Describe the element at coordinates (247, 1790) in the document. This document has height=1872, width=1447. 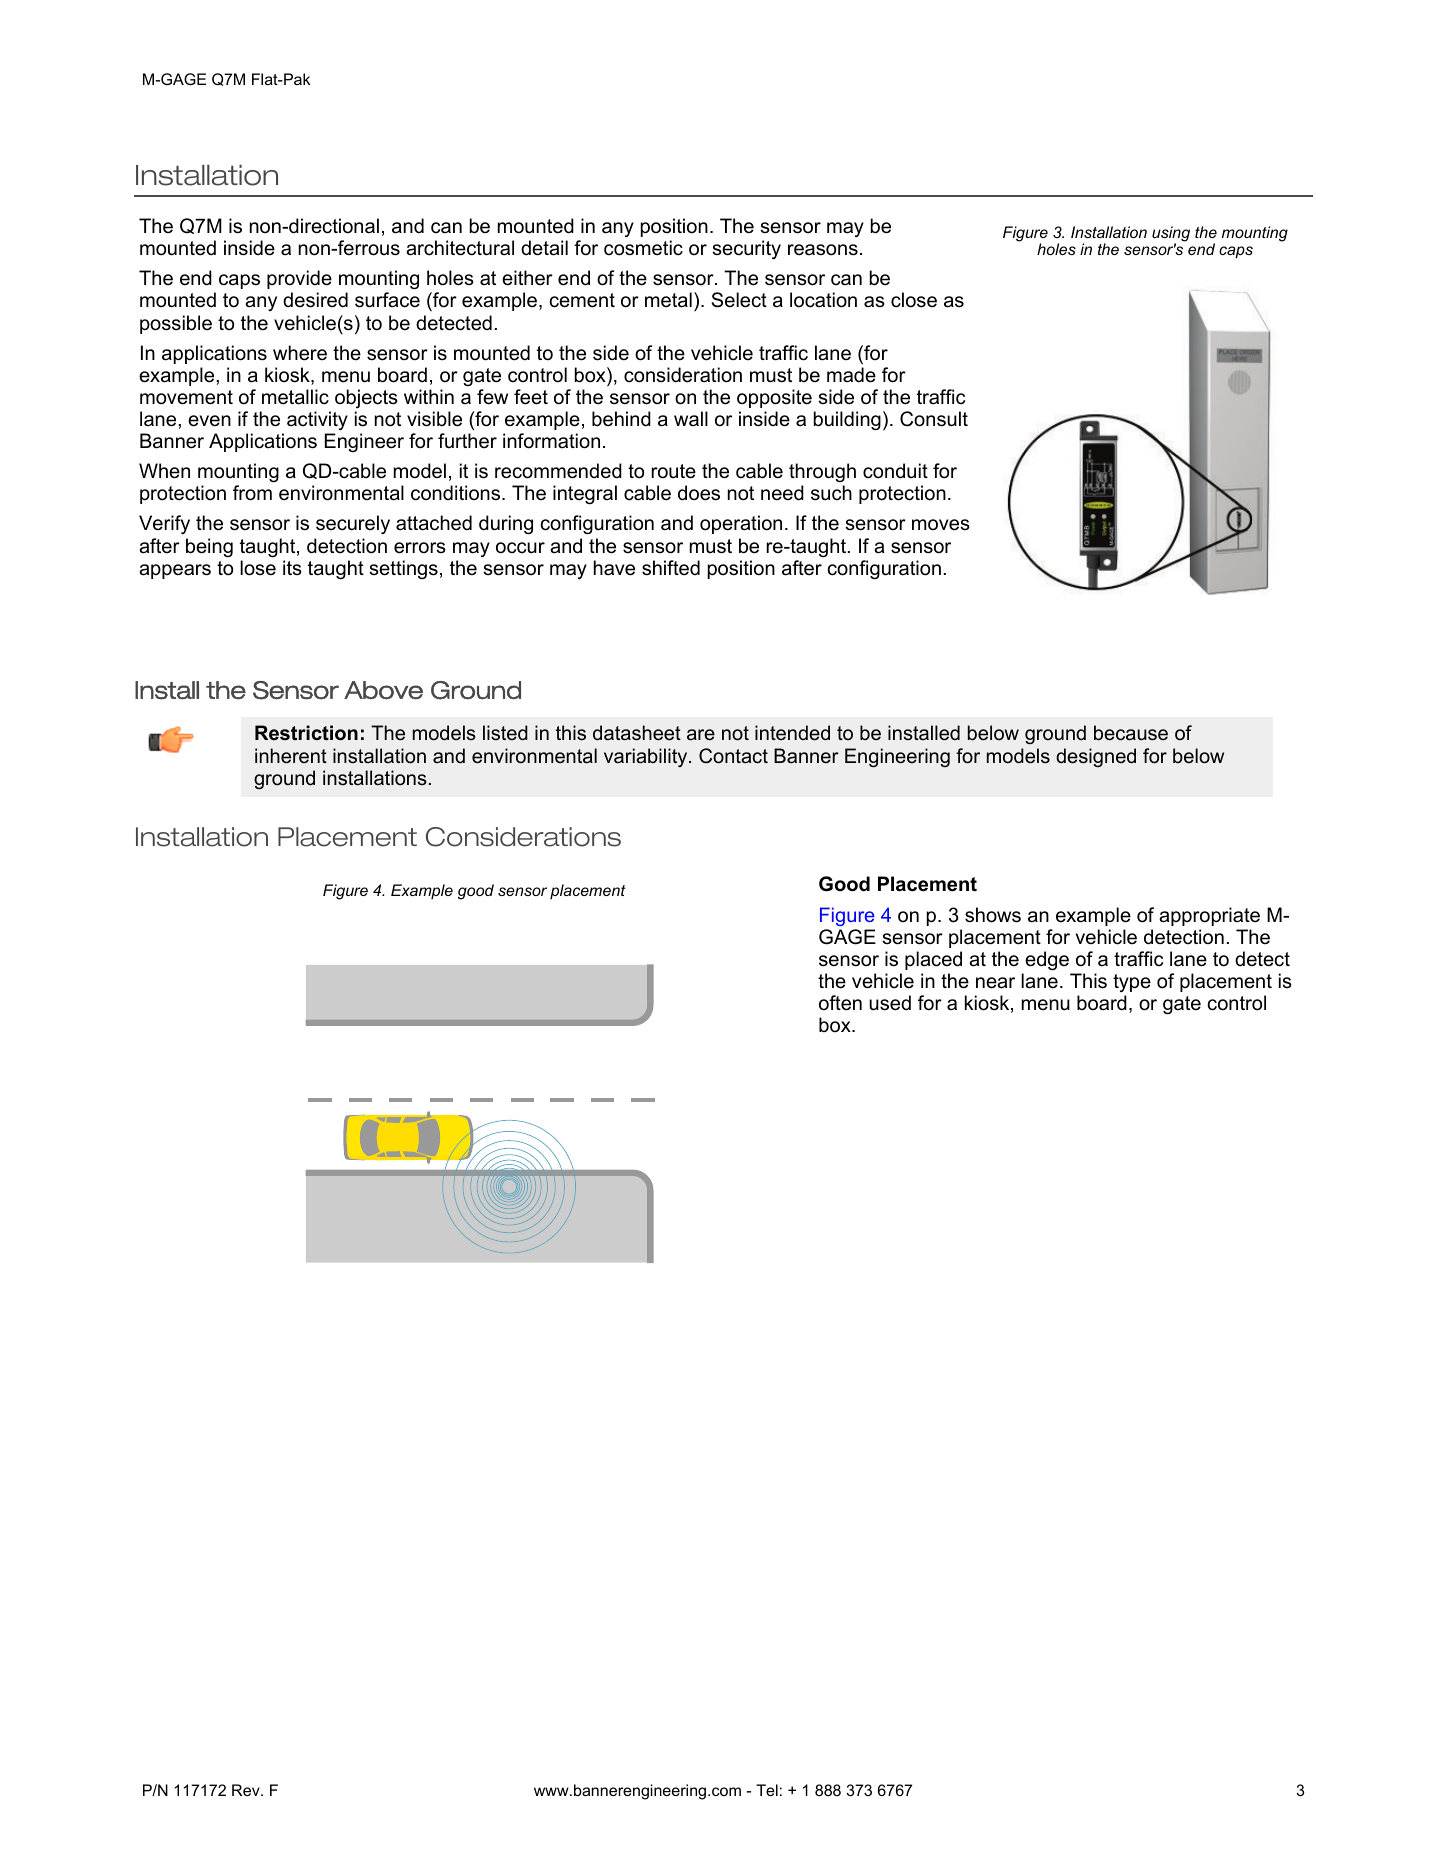
I see `Rev` at that location.
